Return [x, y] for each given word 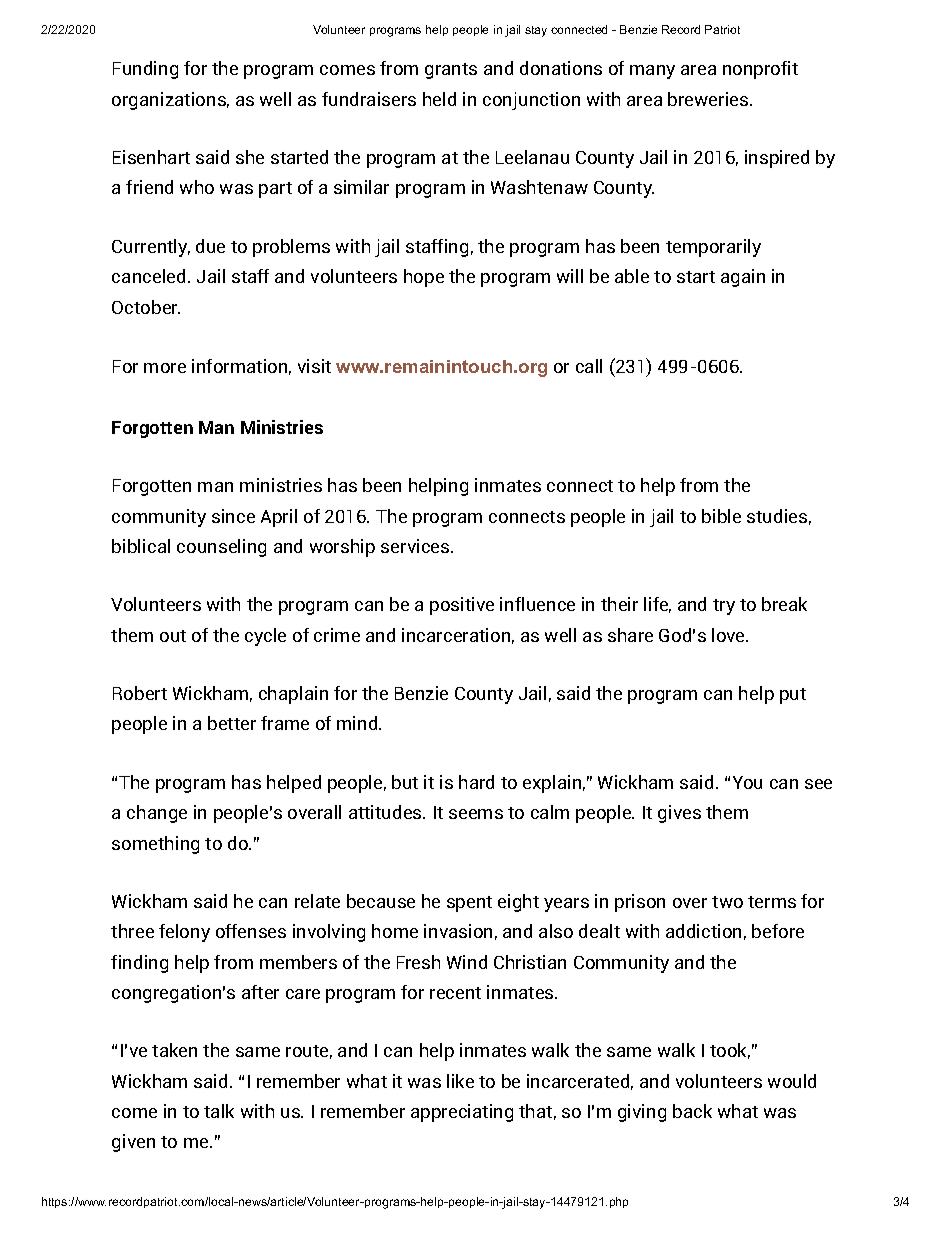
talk [219, 1111]
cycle [265, 637]
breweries [709, 99]
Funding [145, 70]
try [724, 607]
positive [462, 606]
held [439, 99]
